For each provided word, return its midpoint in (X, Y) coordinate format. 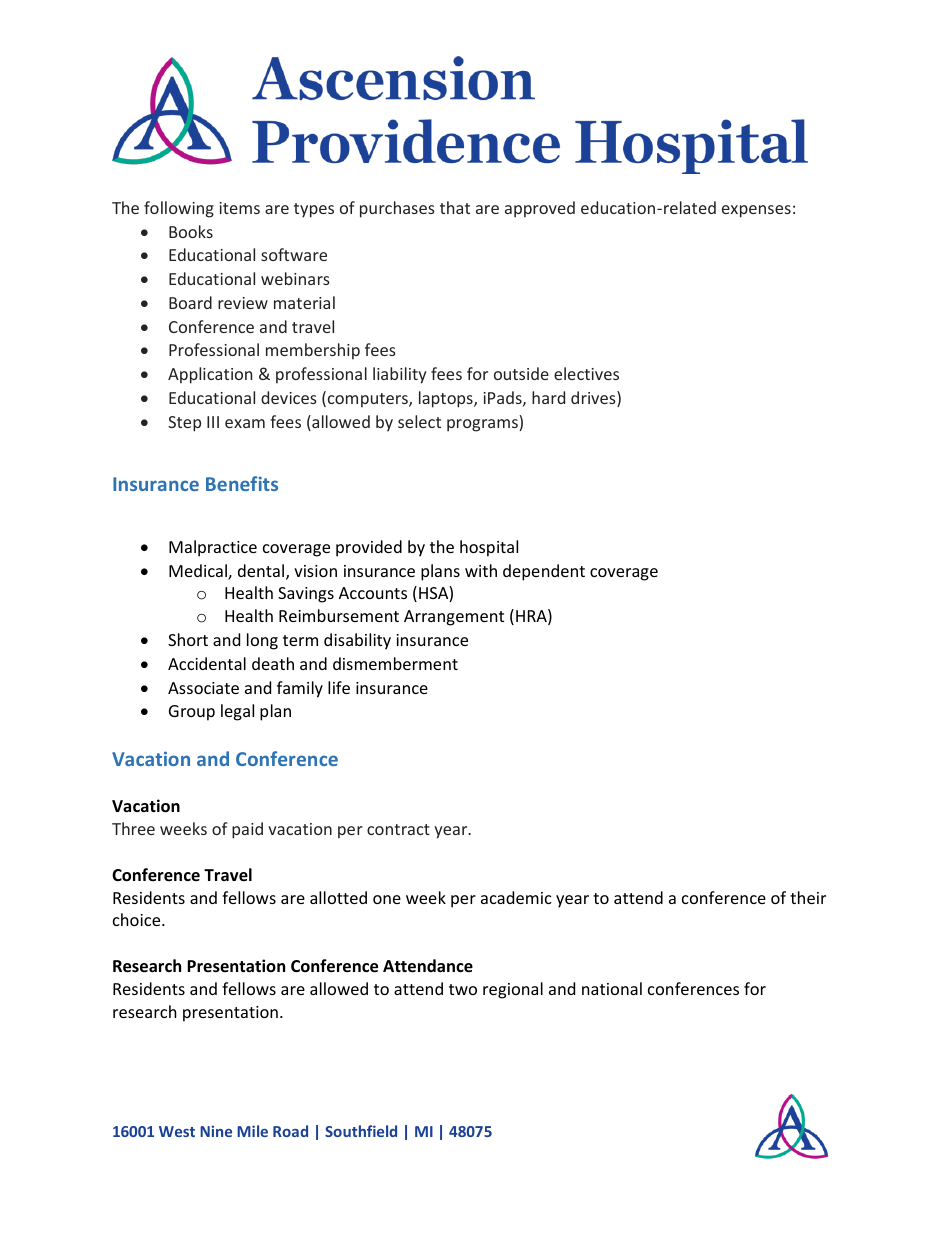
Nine (216, 1131)
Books (191, 231)
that (455, 207)
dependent (544, 572)
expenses (756, 211)
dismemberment (395, 663)
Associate (203, 688)
